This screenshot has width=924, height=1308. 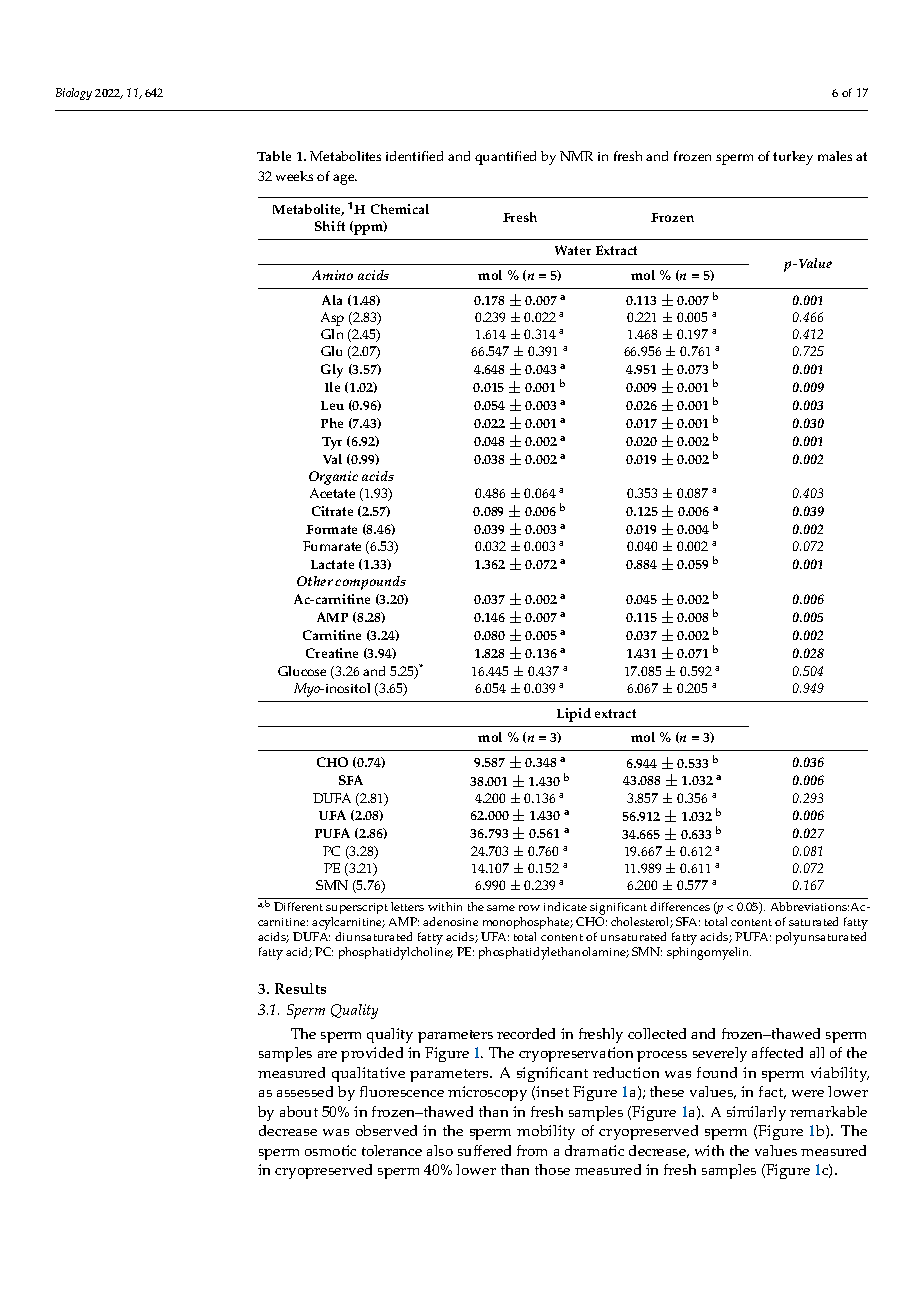 I want to click on about, so click(x=299, y=1111).
